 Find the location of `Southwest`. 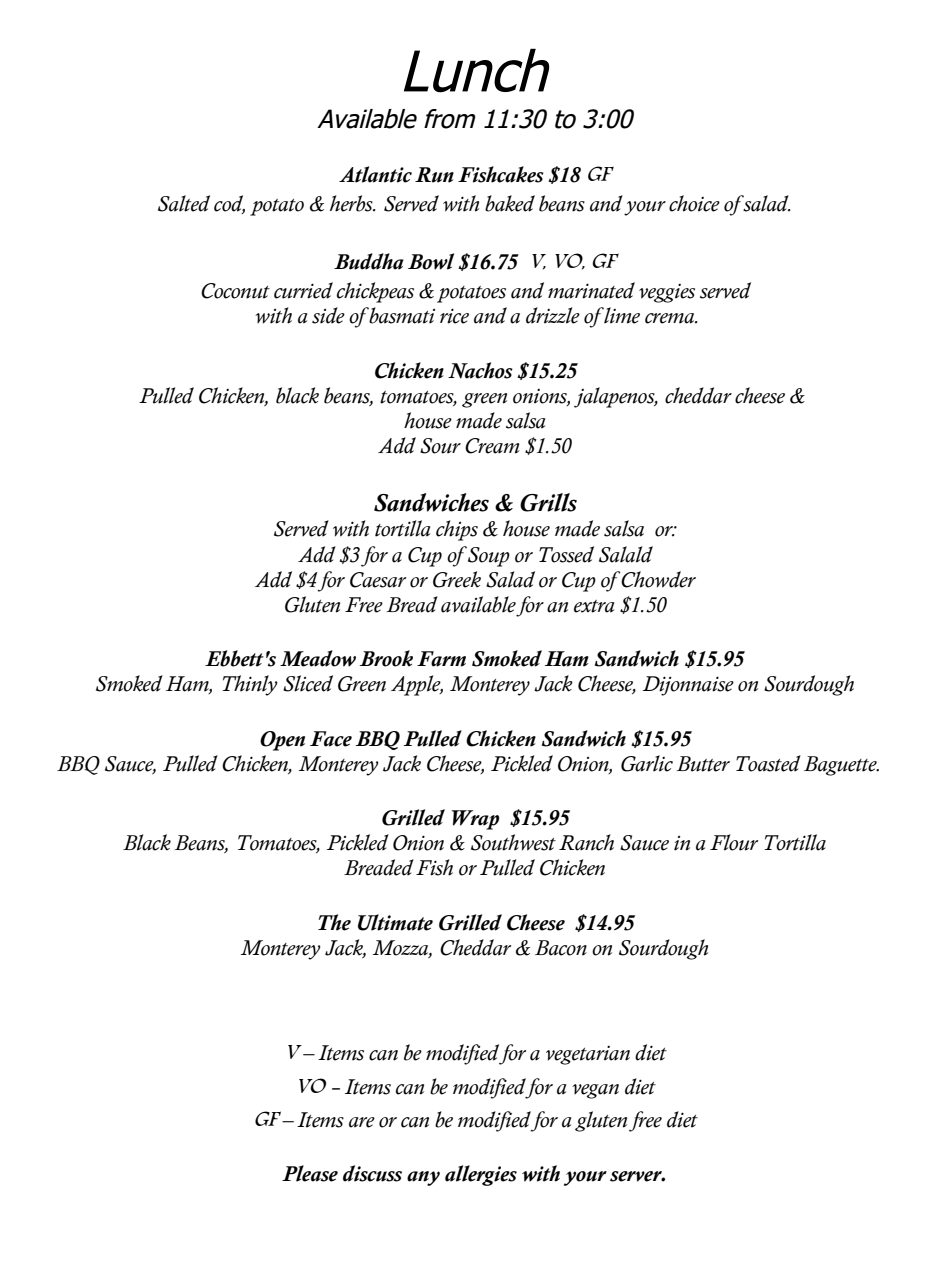

Southwest is located at coordinates (513, 842).
